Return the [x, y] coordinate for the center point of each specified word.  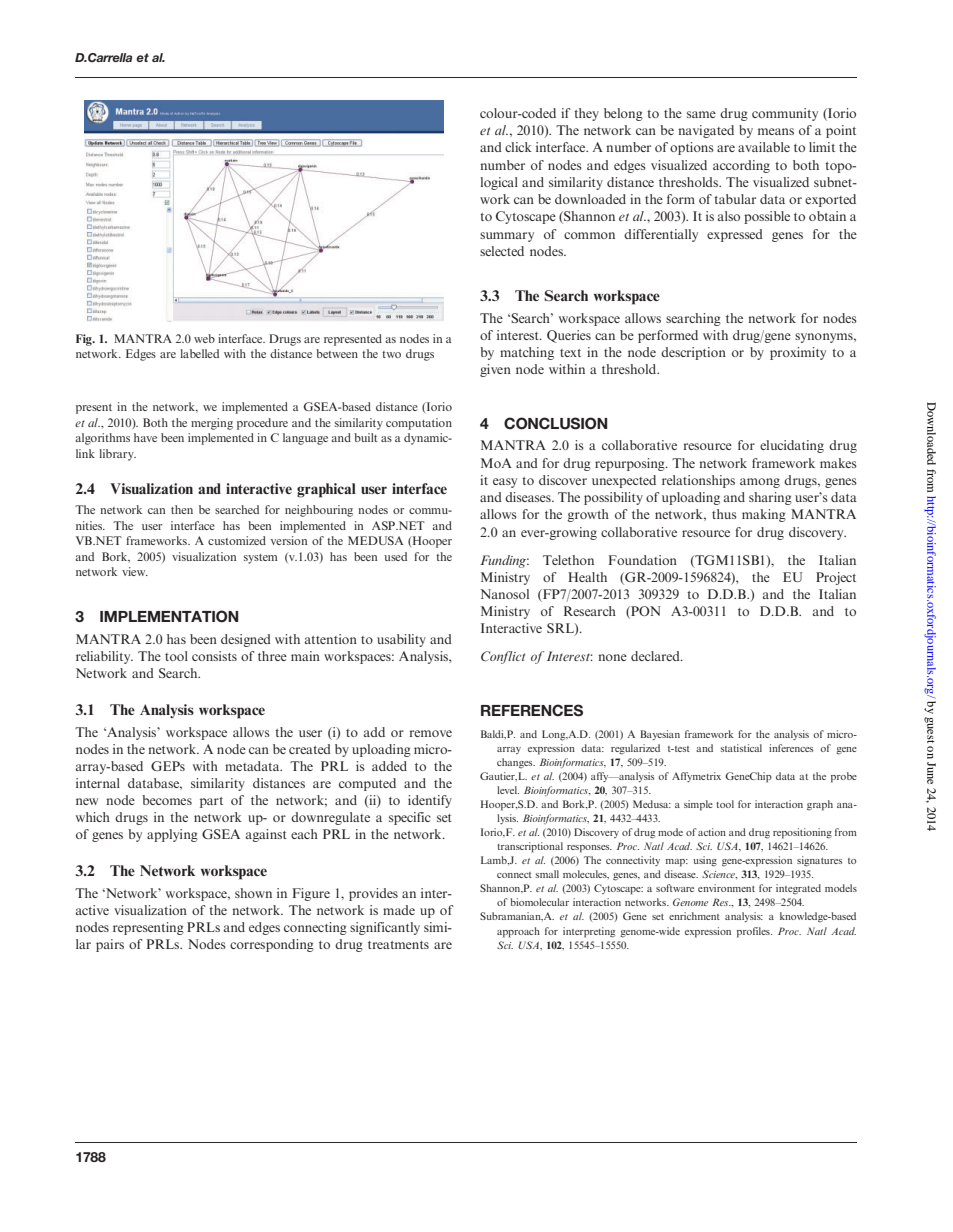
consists [214, 656]
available [764, 147]
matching [527, 353]
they [586, 114]
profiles [754, 932]
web [204, 338]
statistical [741, 748]
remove [430, 733]
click [518, 147]
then [182, 509]
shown [253, 893]
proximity [798, 353]
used [395, 556]
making [764, 515]
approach [518, 932]
